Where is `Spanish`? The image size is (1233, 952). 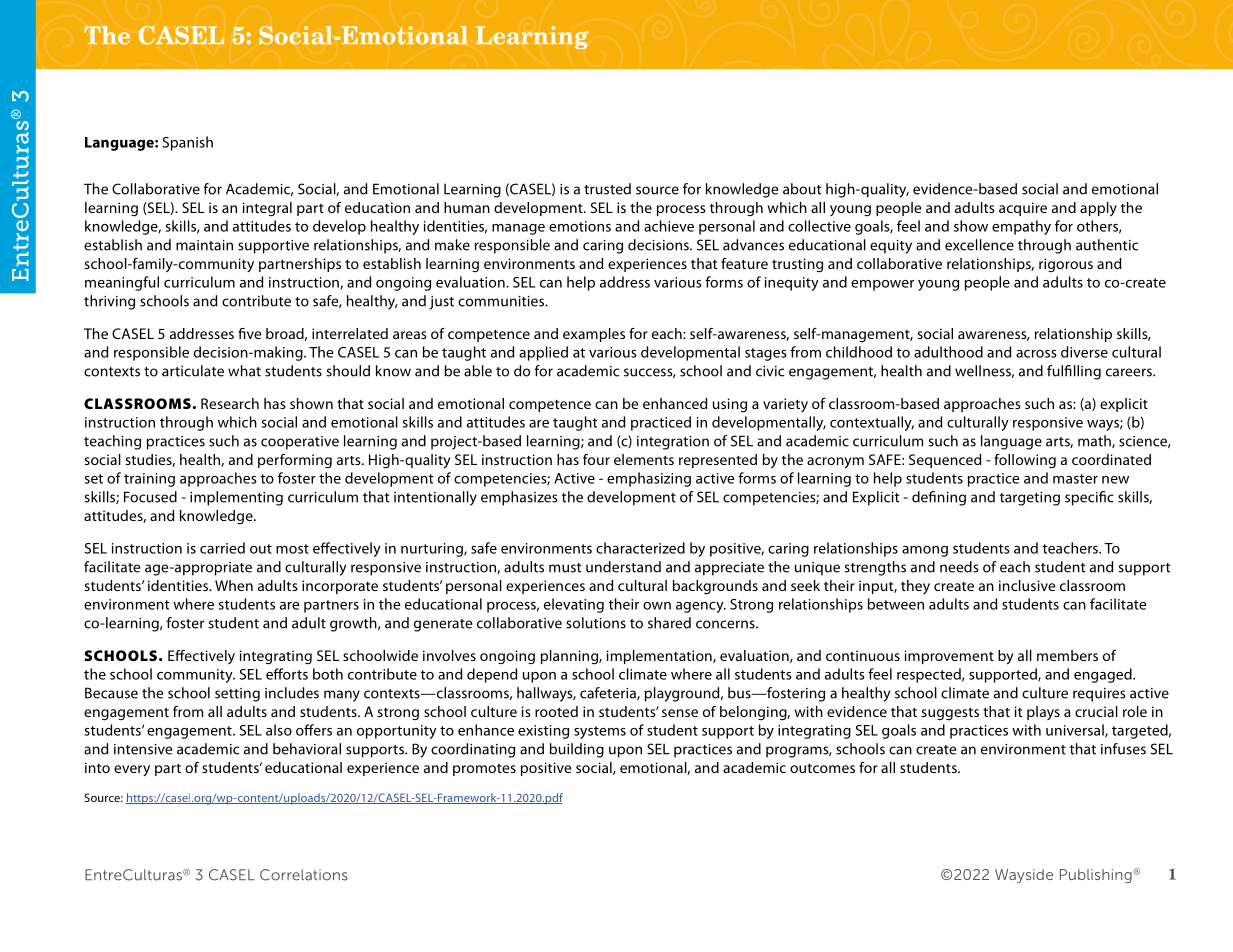
Spanish is located at coordinates (187, 143).
